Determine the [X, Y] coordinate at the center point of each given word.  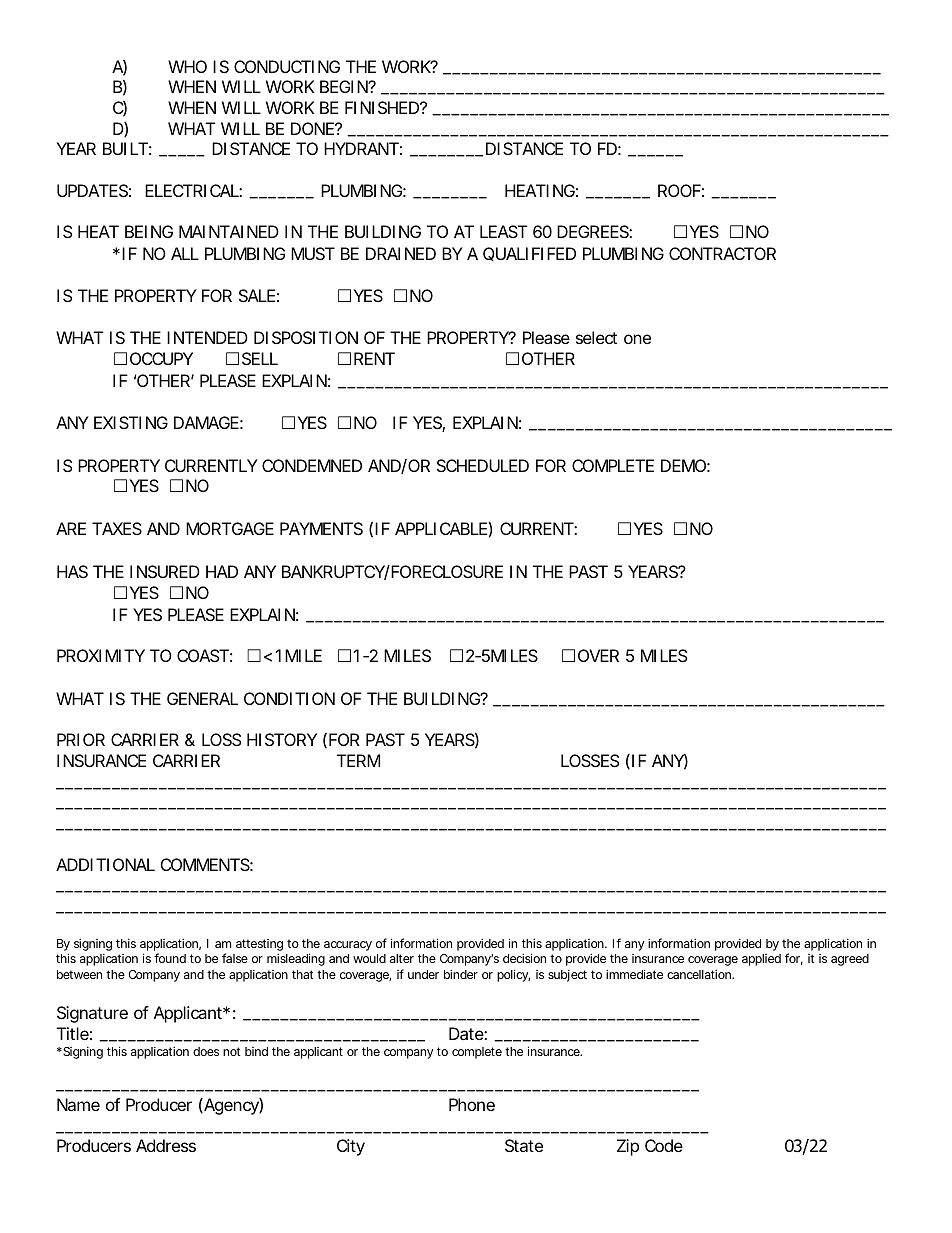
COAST [203, 655]
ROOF [679, 190]
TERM [358, 760]
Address [166, 1145]
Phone [472, 1104]
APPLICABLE [441, 528]
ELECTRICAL [192, 190]
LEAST [503, 231]
